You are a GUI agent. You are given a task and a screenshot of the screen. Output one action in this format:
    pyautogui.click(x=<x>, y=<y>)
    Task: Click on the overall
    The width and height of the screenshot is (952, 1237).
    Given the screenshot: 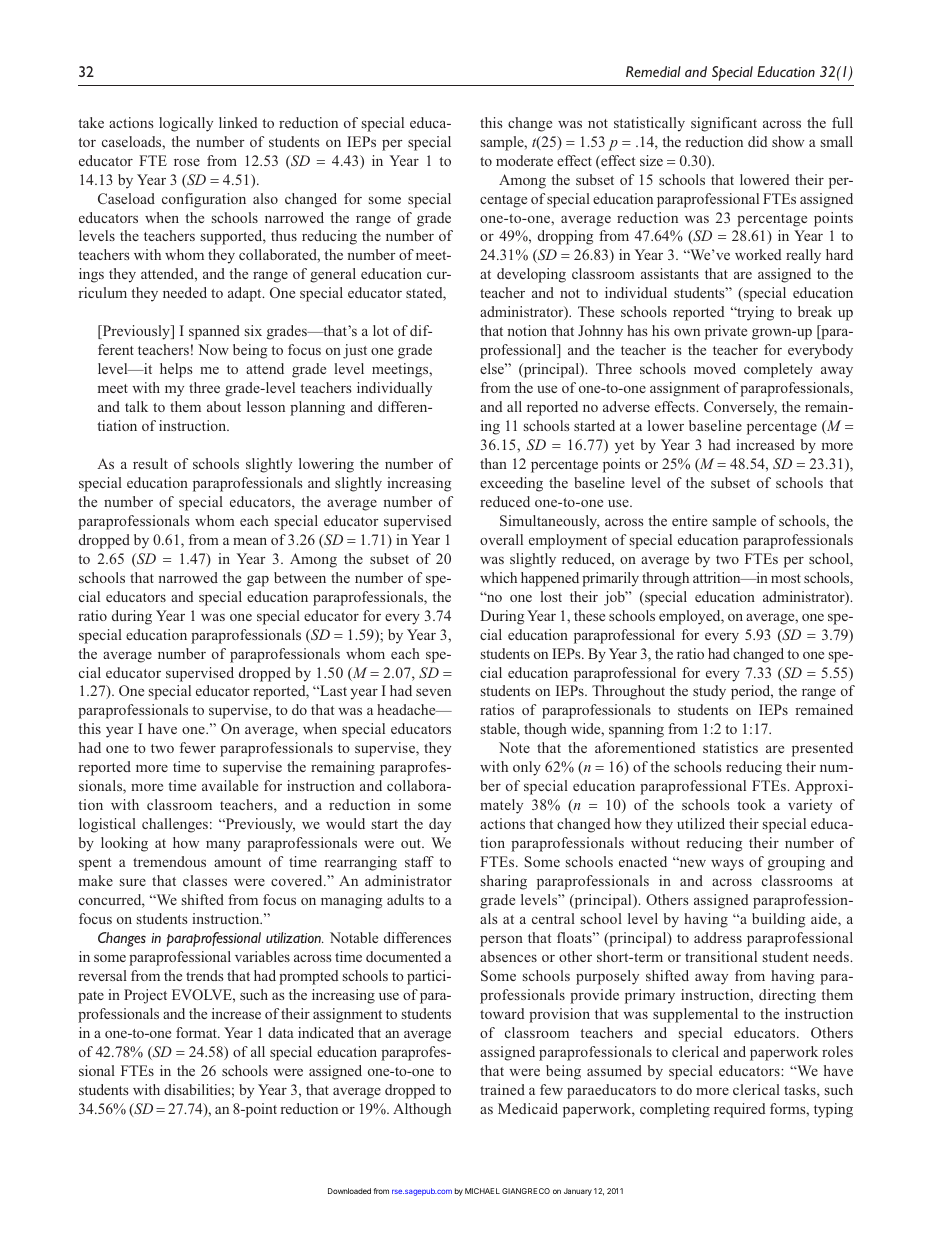 What is the action you would take?
    pyautogui.click(x=501, y=539)
